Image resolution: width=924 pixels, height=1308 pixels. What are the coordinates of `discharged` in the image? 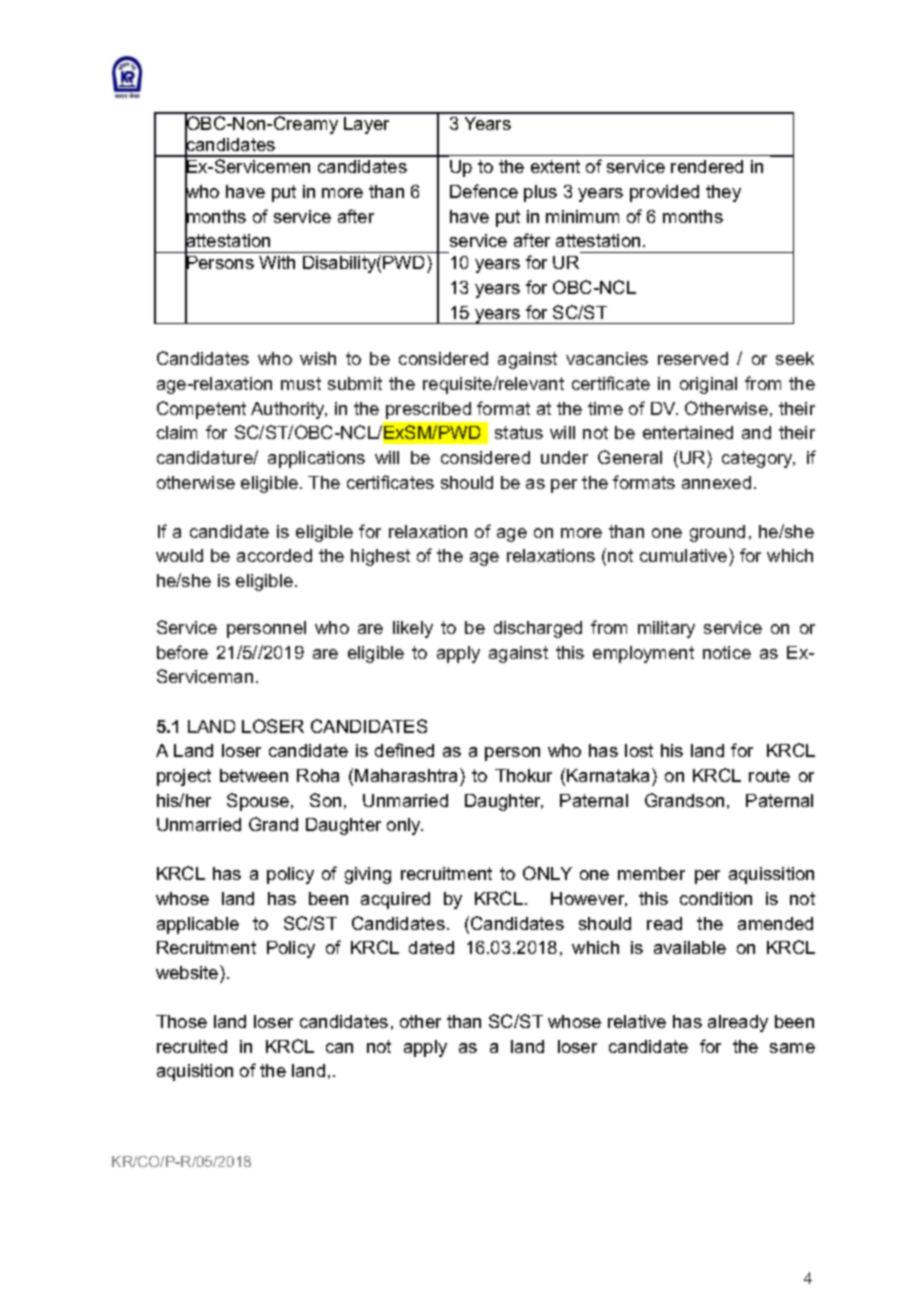 It's located at (538, 629).
